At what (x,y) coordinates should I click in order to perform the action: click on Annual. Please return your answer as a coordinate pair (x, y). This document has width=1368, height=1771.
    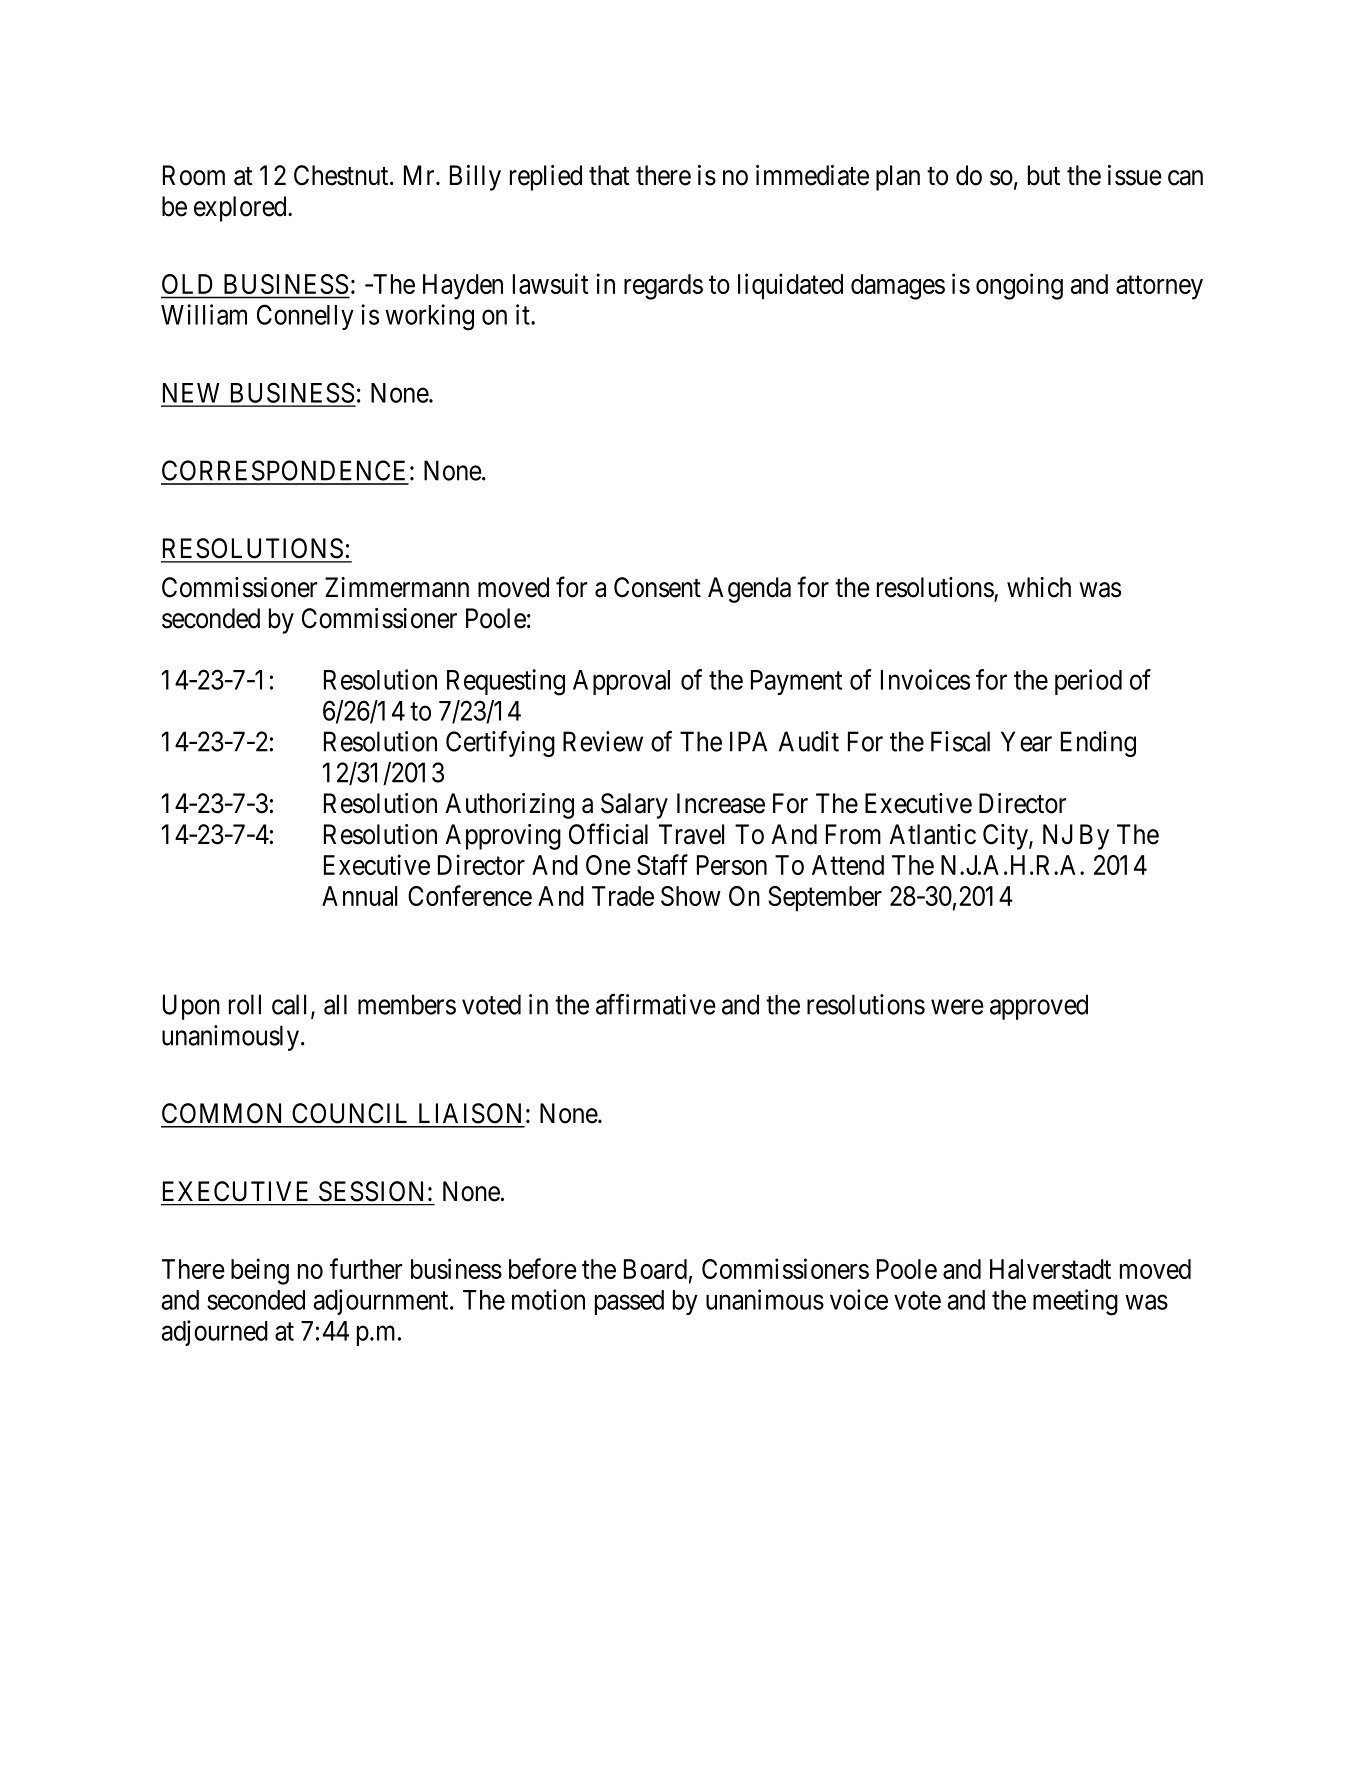
    Looking at the image, I should click on (359, 896).
